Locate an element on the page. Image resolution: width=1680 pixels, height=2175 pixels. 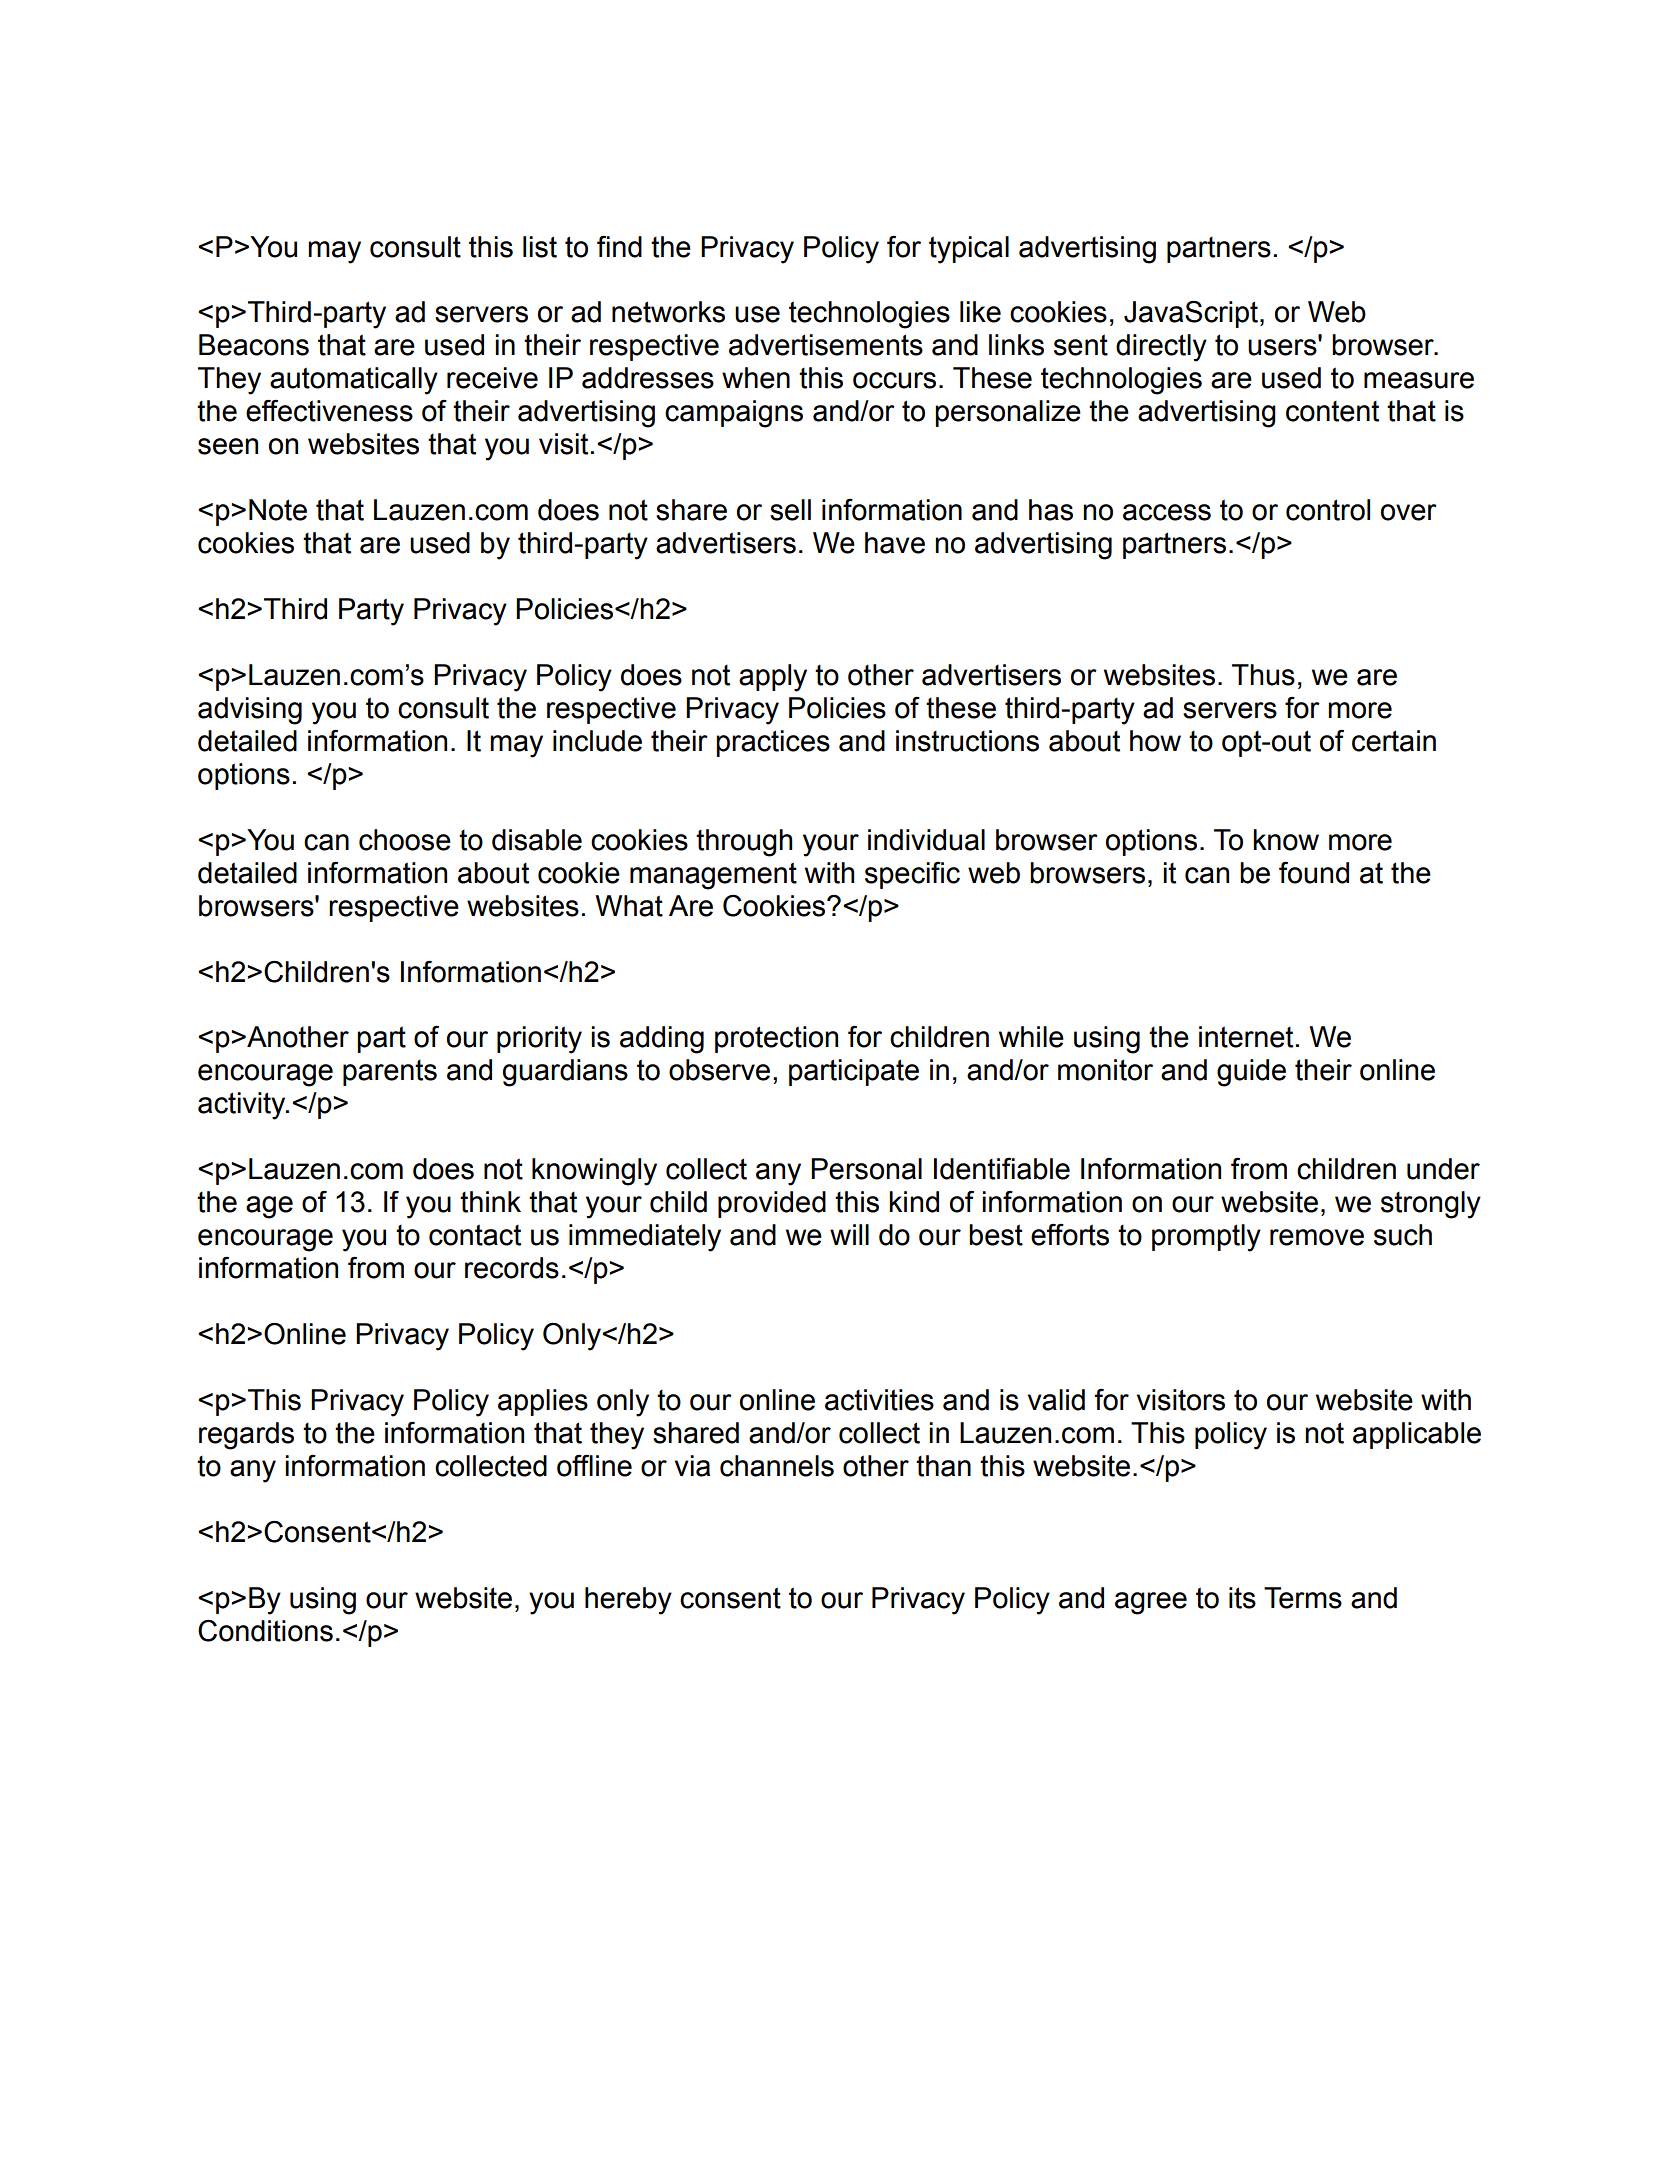
guide is located at coordinates (1251, 1073).
